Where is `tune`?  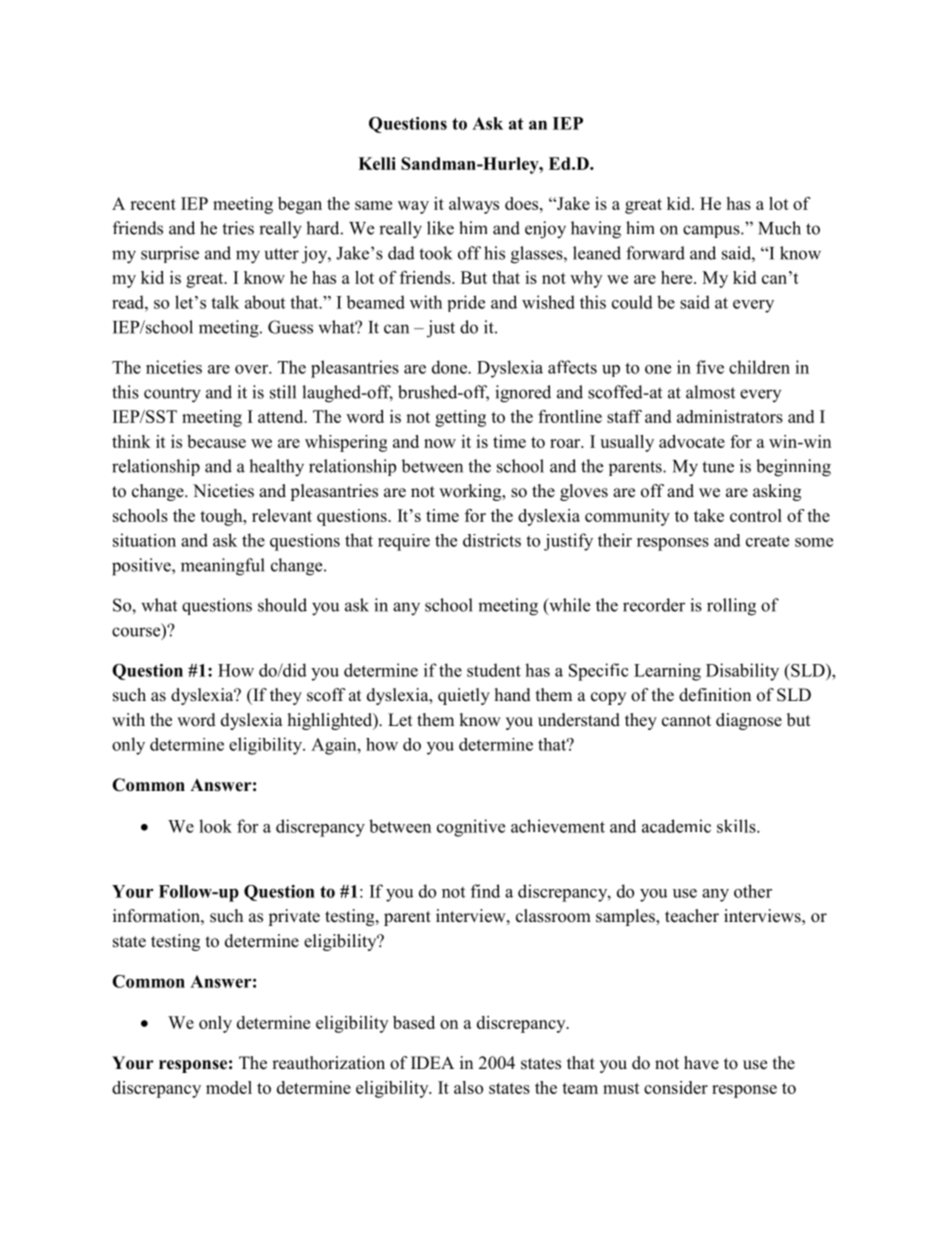
tune is located at coordinates (718, 467).
